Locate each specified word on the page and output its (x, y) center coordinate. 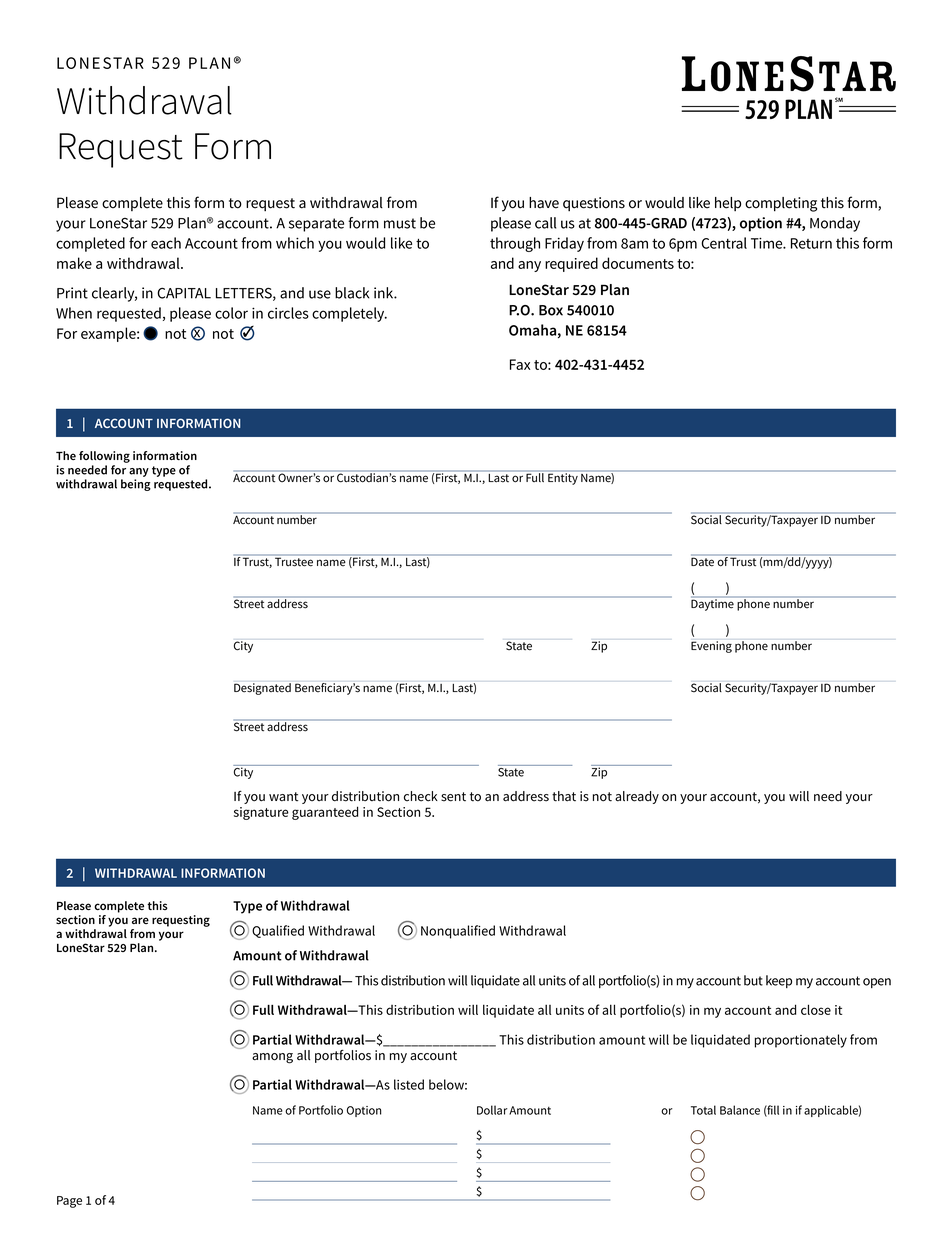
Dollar (492, 1110)
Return (811, 243)
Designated (262, 689)
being (136, 485)
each (166, 243)
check (421, 796)
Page (69, 1202)
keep (779, 981)
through (515, 244)
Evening (711, 647)
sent (453, 797)
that (564, 796)
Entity (563, 478)
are (140, 920)
